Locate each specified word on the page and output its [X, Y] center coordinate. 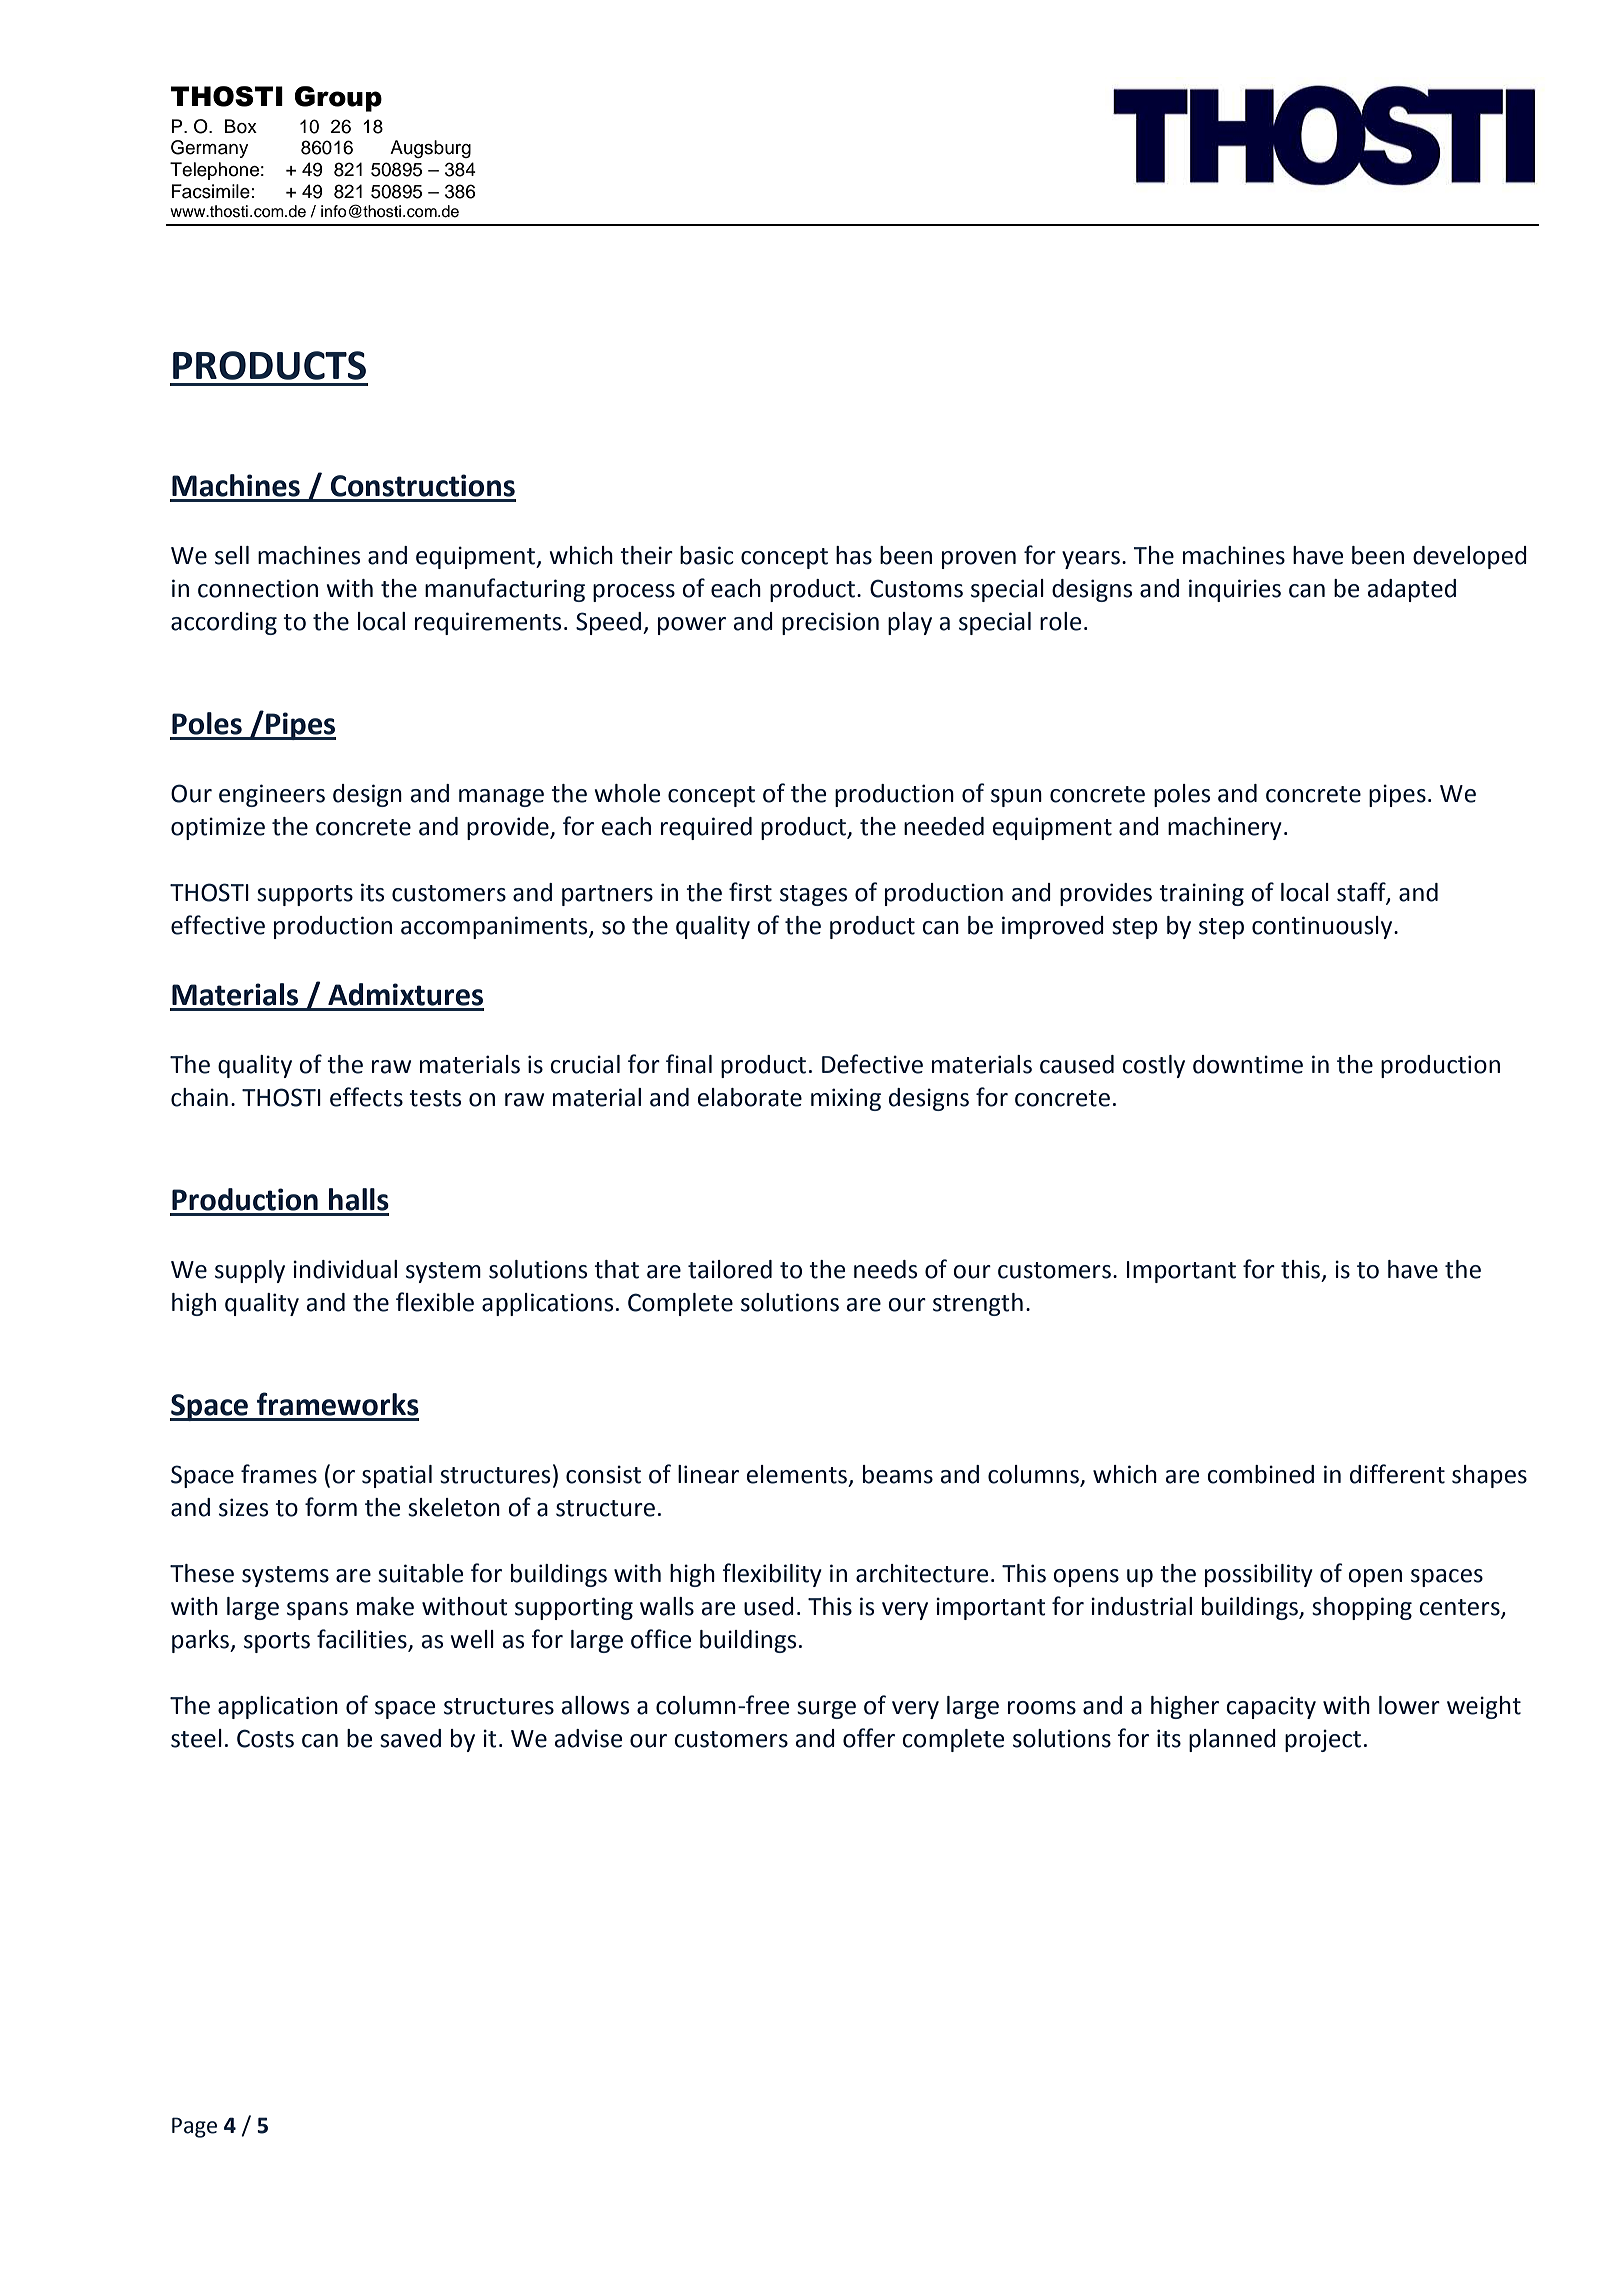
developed [1470, 557]
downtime [1248, 1064]
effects [366, 1097]
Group [338, 99]
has [854, 555]
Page [194, 2127]
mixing [846, 1099]
